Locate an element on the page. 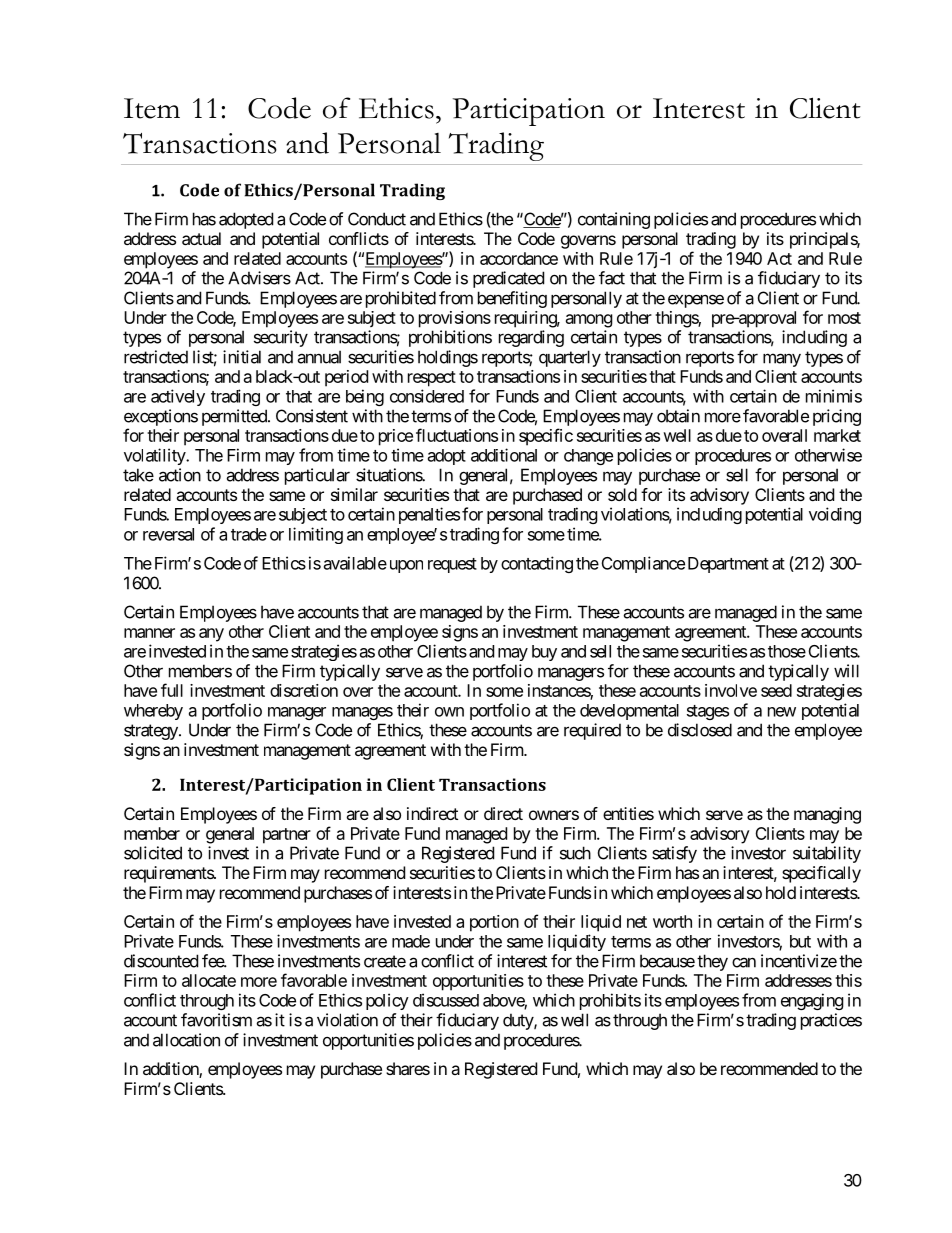  Department is located at coordinates (728, 565).
